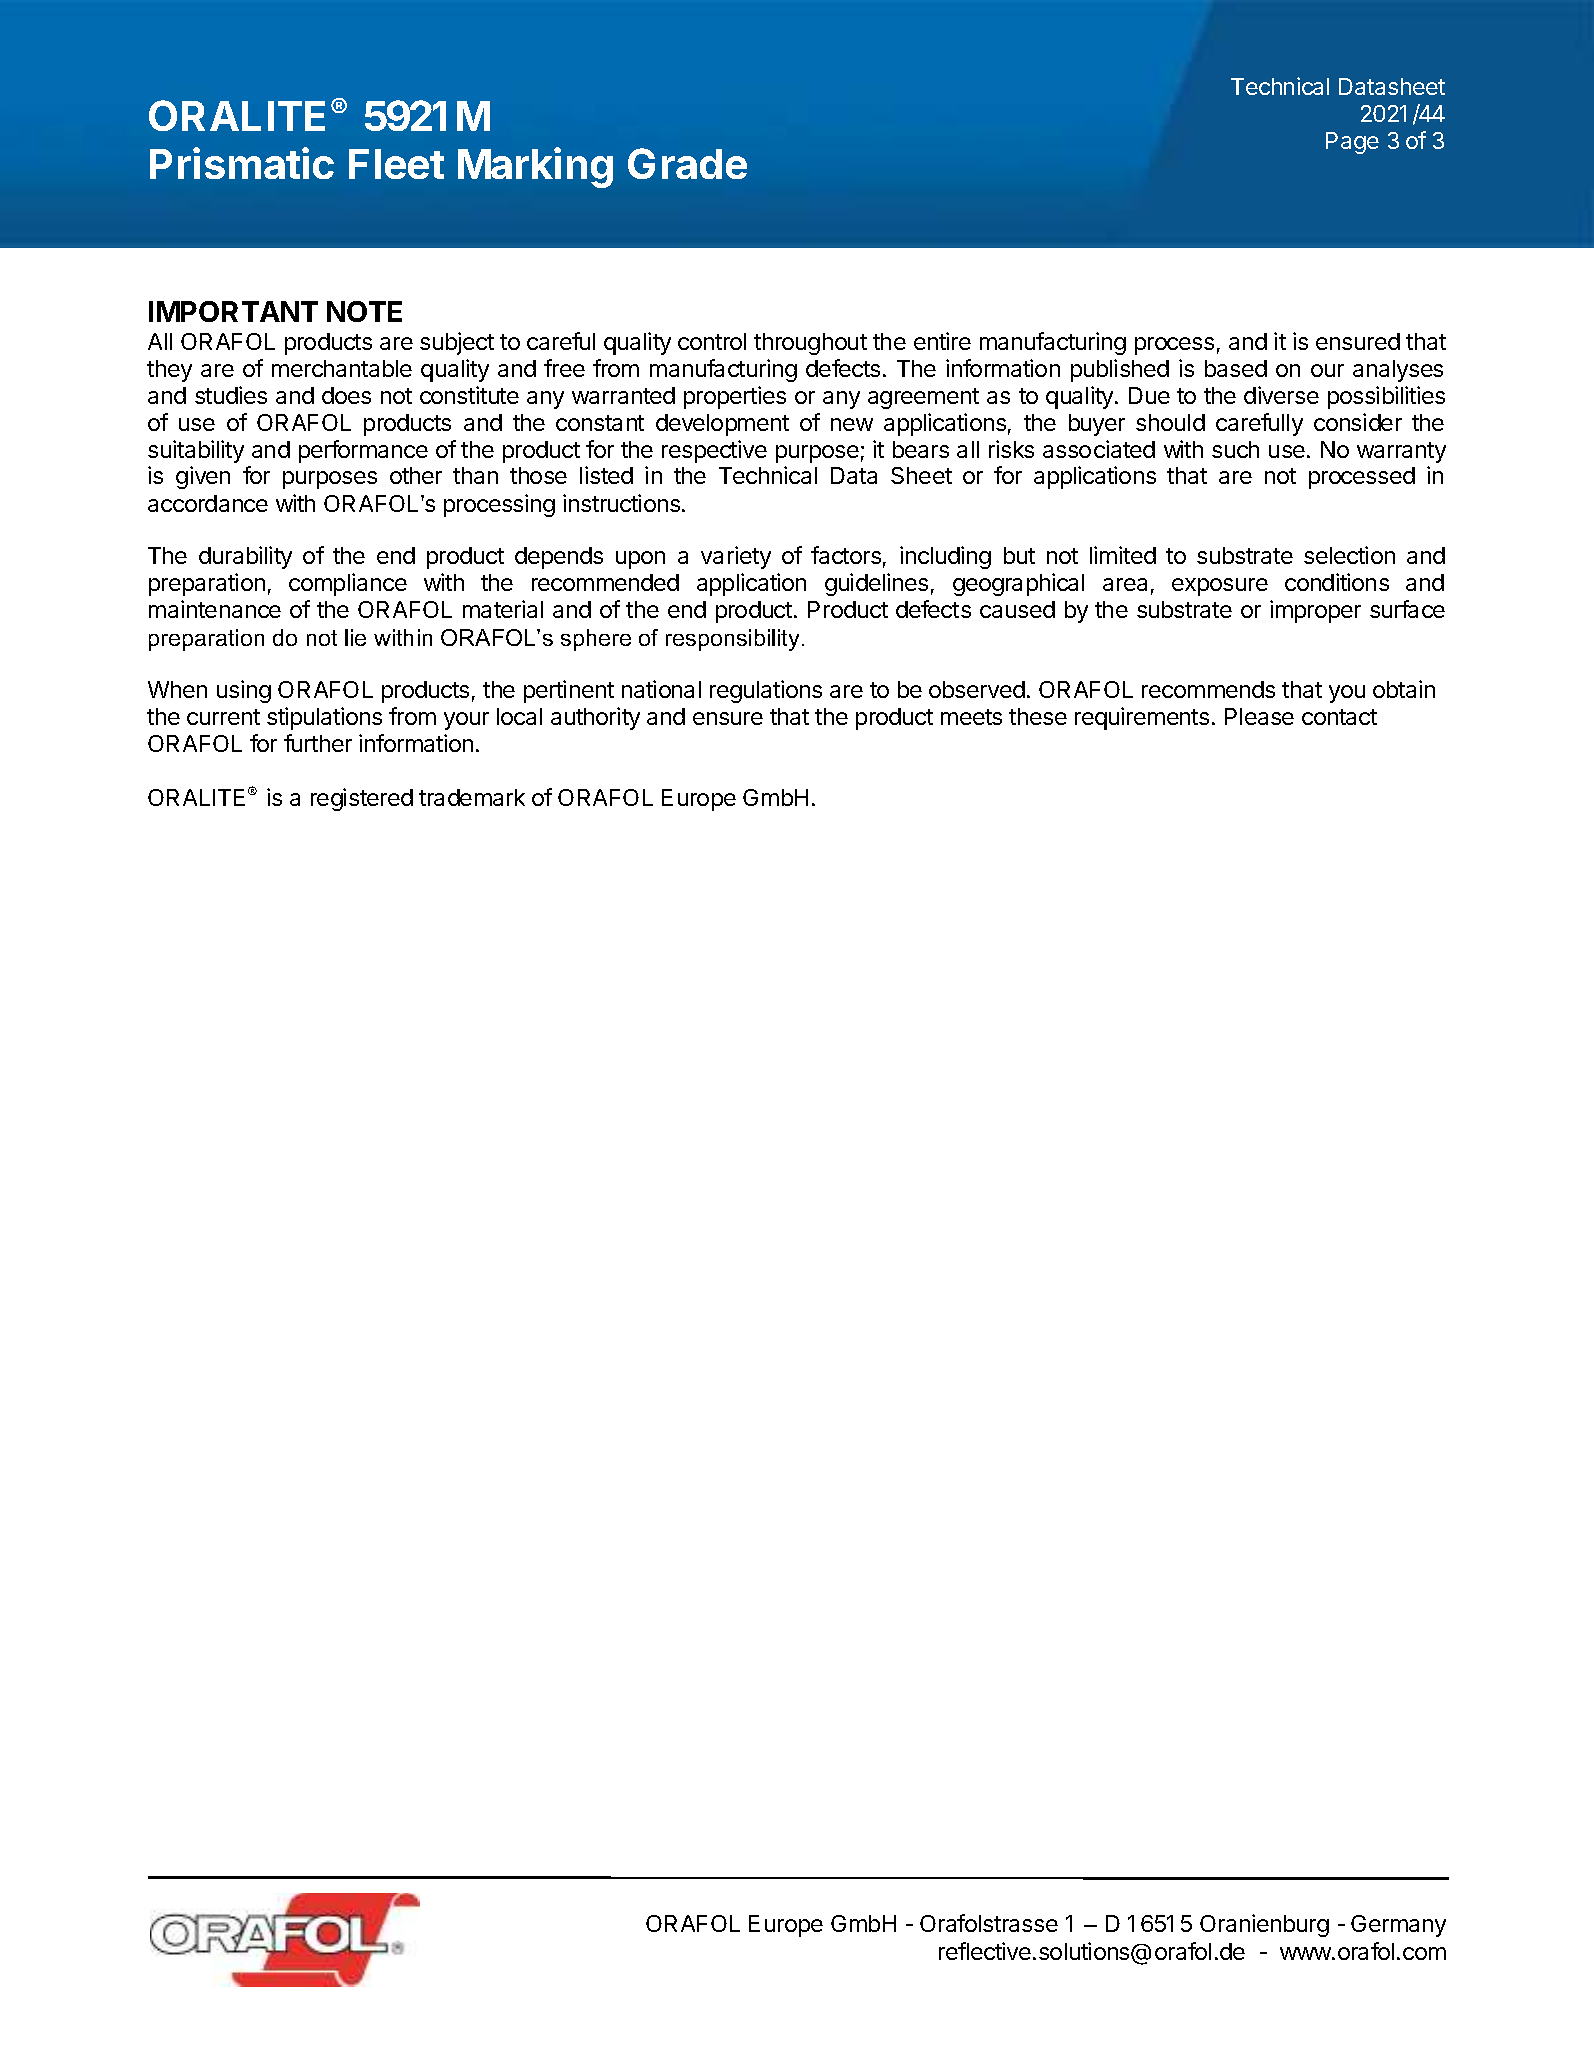 The image size is (1594, 2062). I want to click on Grade, so click(687, 163).
